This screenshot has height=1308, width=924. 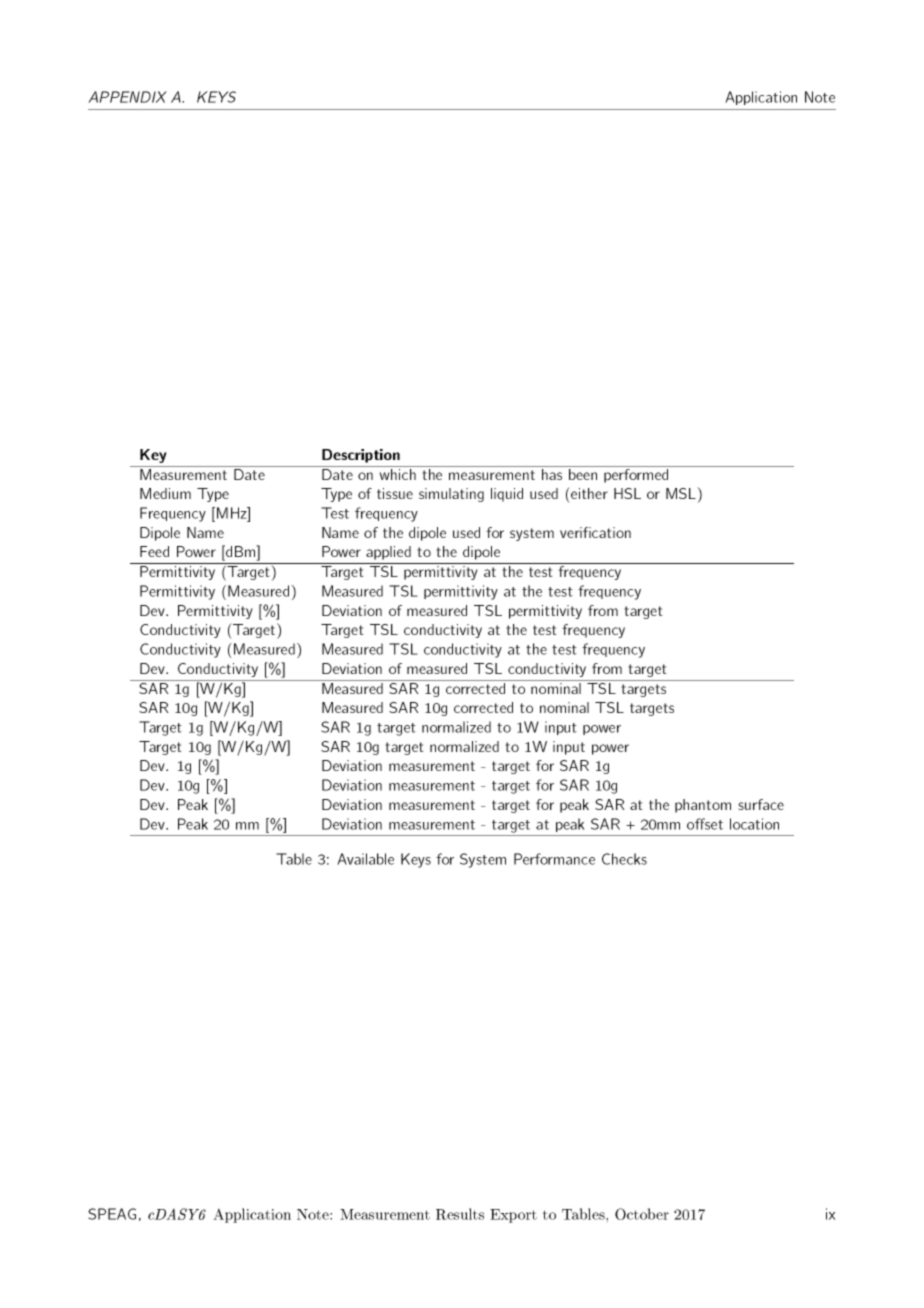 What do you see at coordinates (636, 476) in the screenshot?
I see `performed` at bounding box center [636, 476].
